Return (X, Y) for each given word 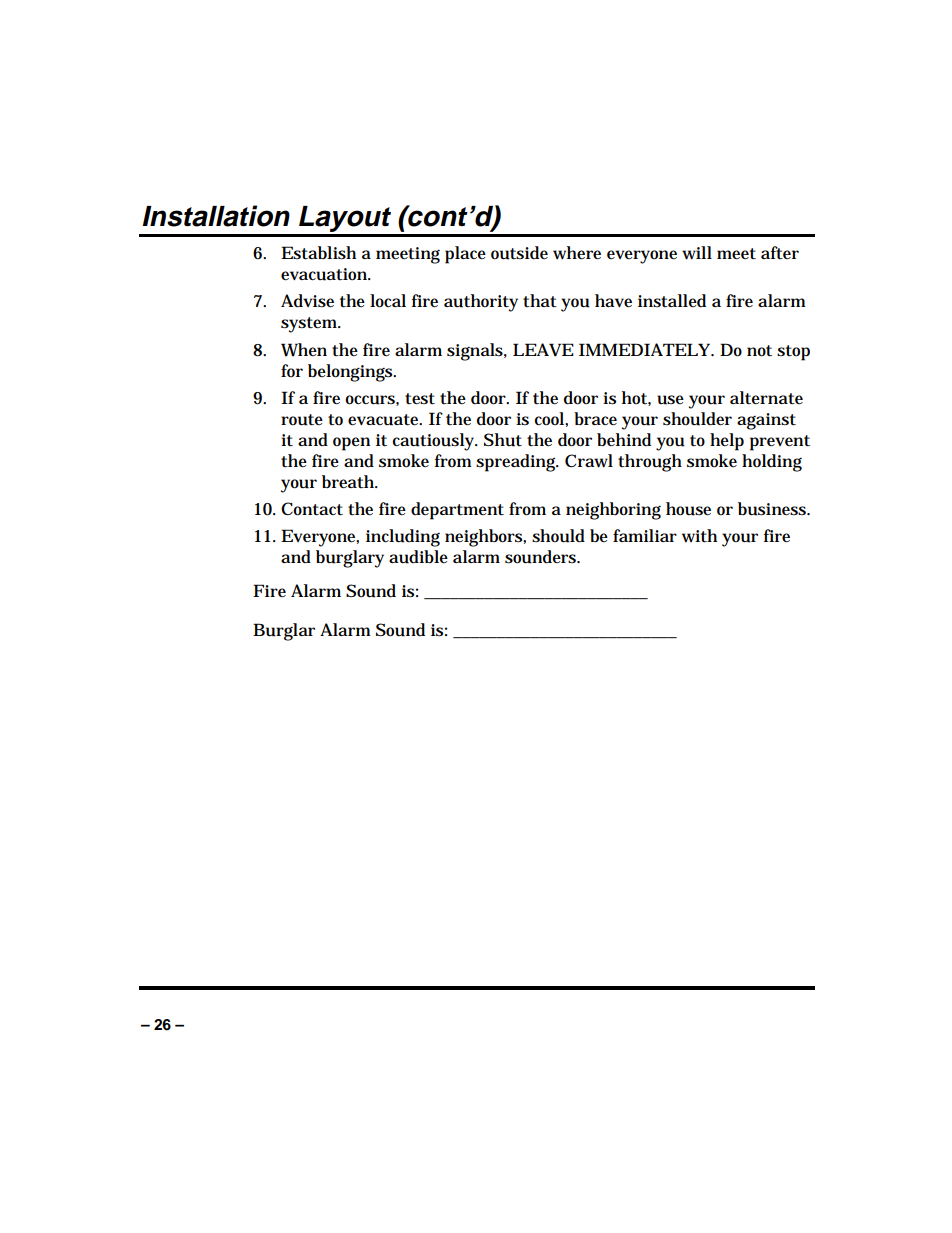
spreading (517, 463)
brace (595, 418)
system (311, 325)
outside (519, 253)
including (403, 538)
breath (350, 482)
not (759, 351)
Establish (318, 253)
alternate (766, 398)
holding (772, 463)
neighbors (485, 538)
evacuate (385, 420)
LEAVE (543, 350)
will (697, 253)
